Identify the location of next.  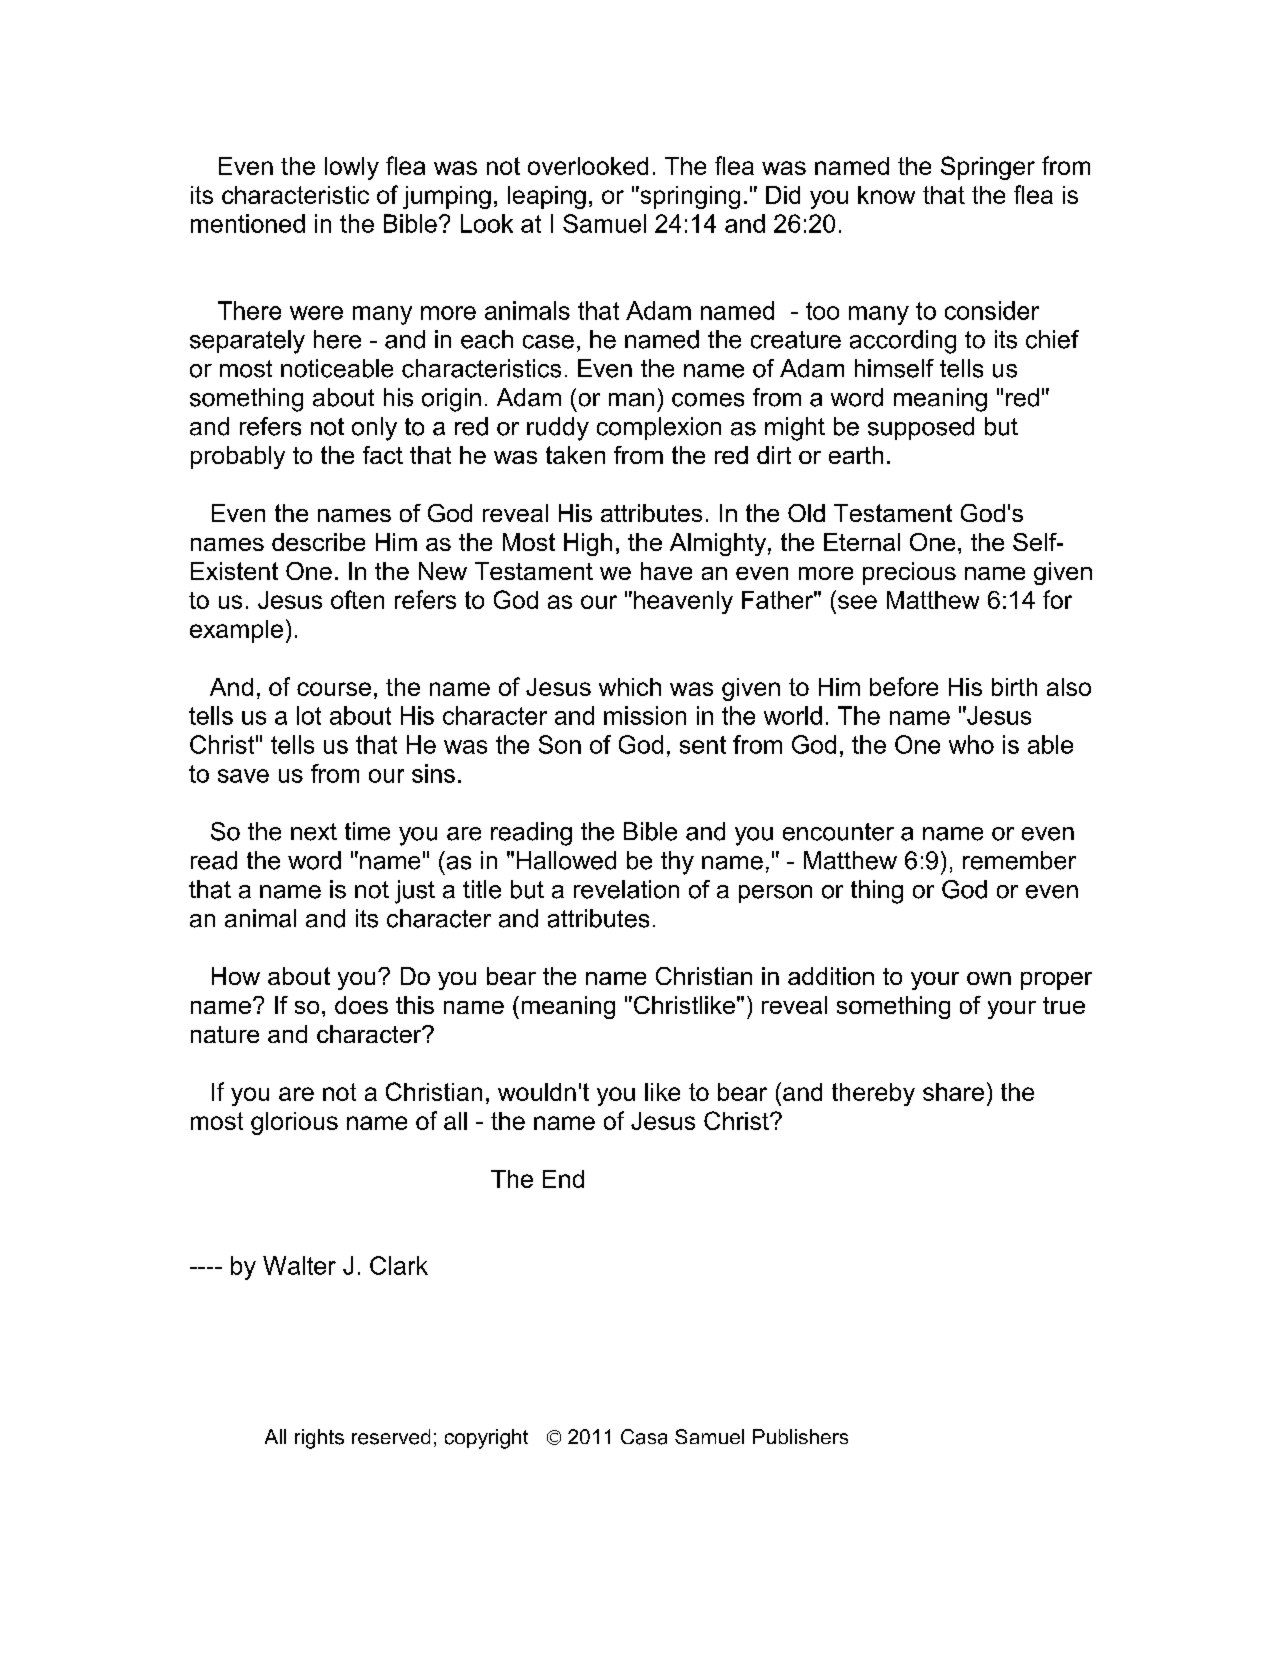
(314, 832).
